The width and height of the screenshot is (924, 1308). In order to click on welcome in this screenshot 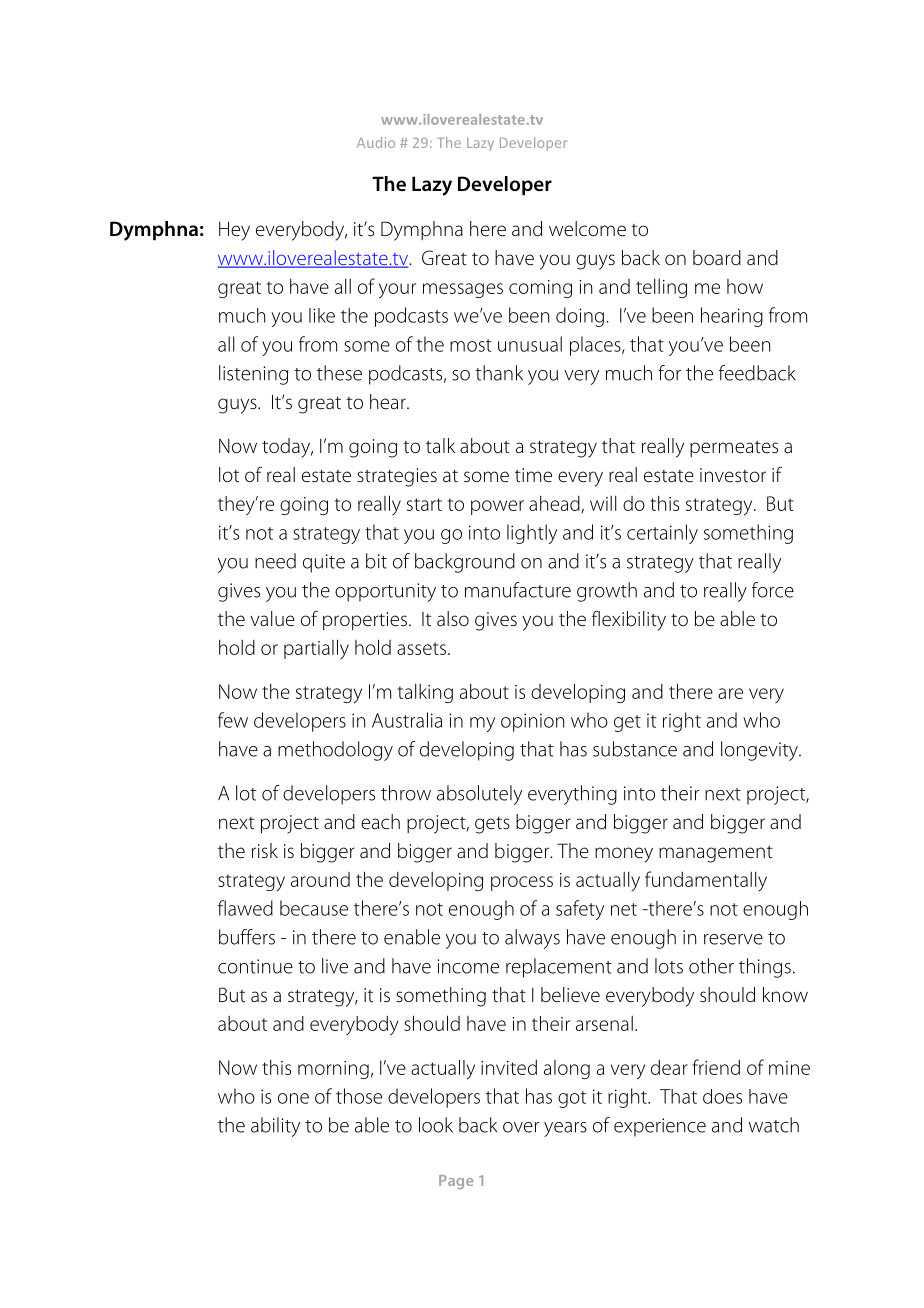, I will do `click(587, 229)`.
